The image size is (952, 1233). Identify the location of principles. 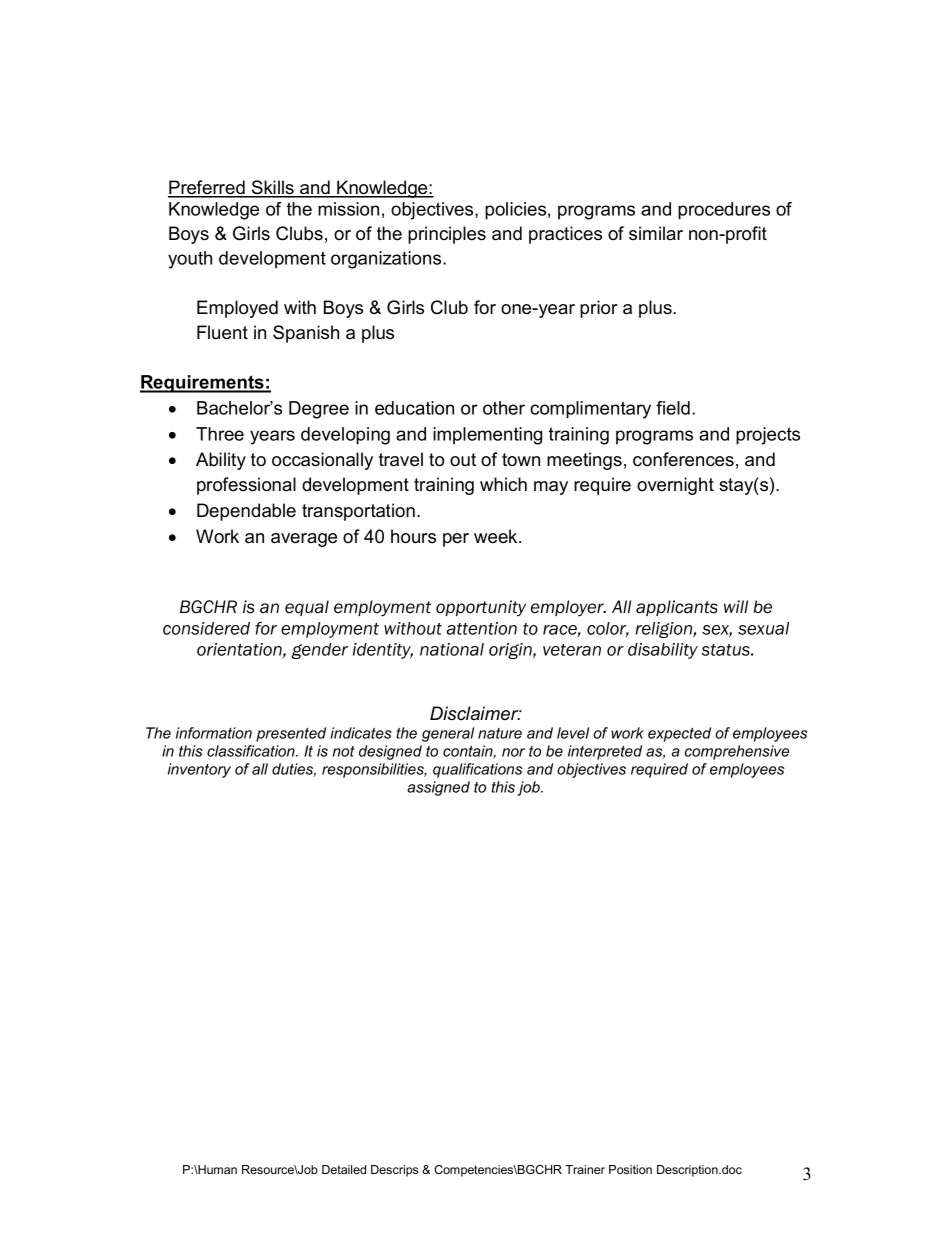
(447, 235).
